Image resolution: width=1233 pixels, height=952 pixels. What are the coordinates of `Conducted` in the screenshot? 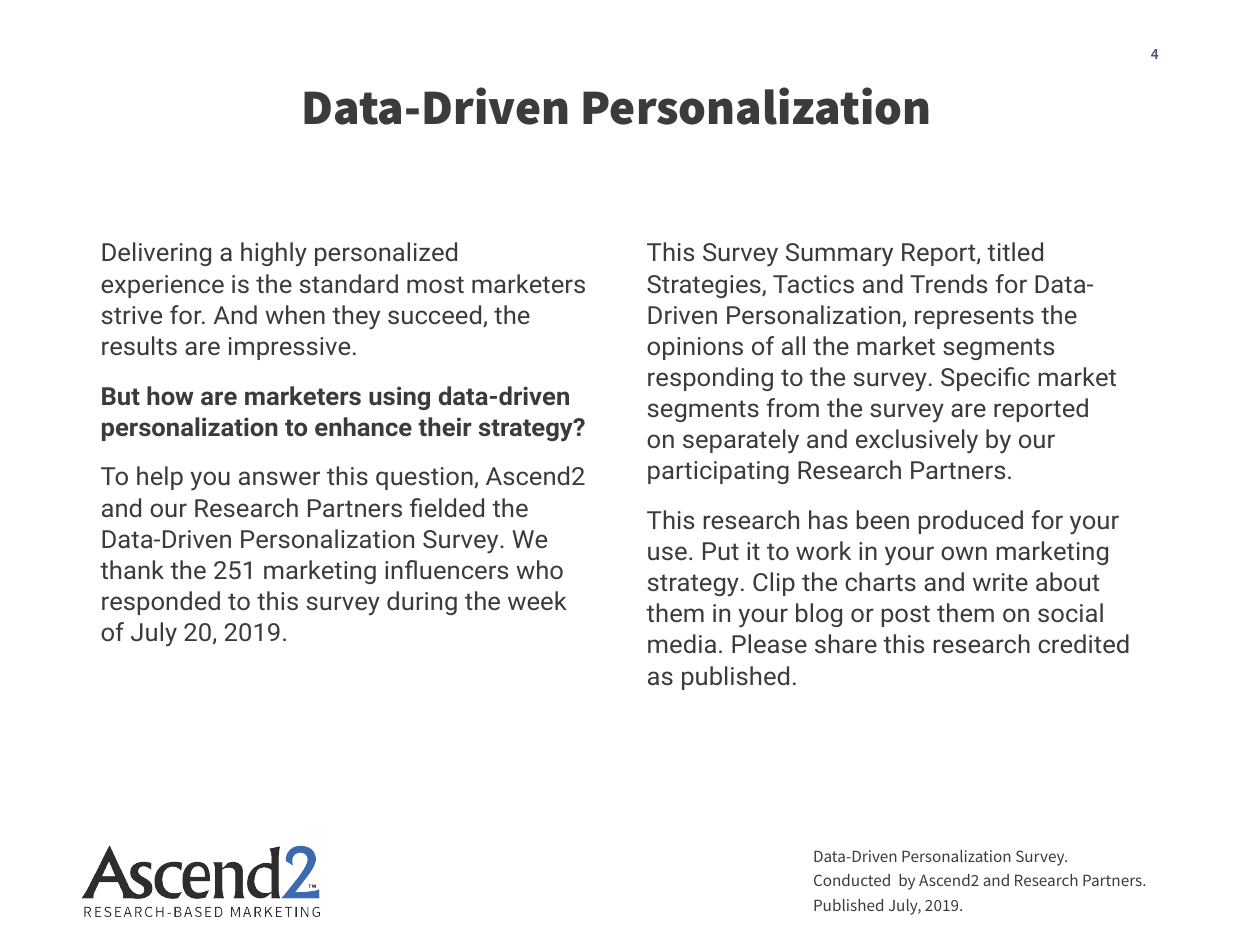 It's located at (852, 880).
